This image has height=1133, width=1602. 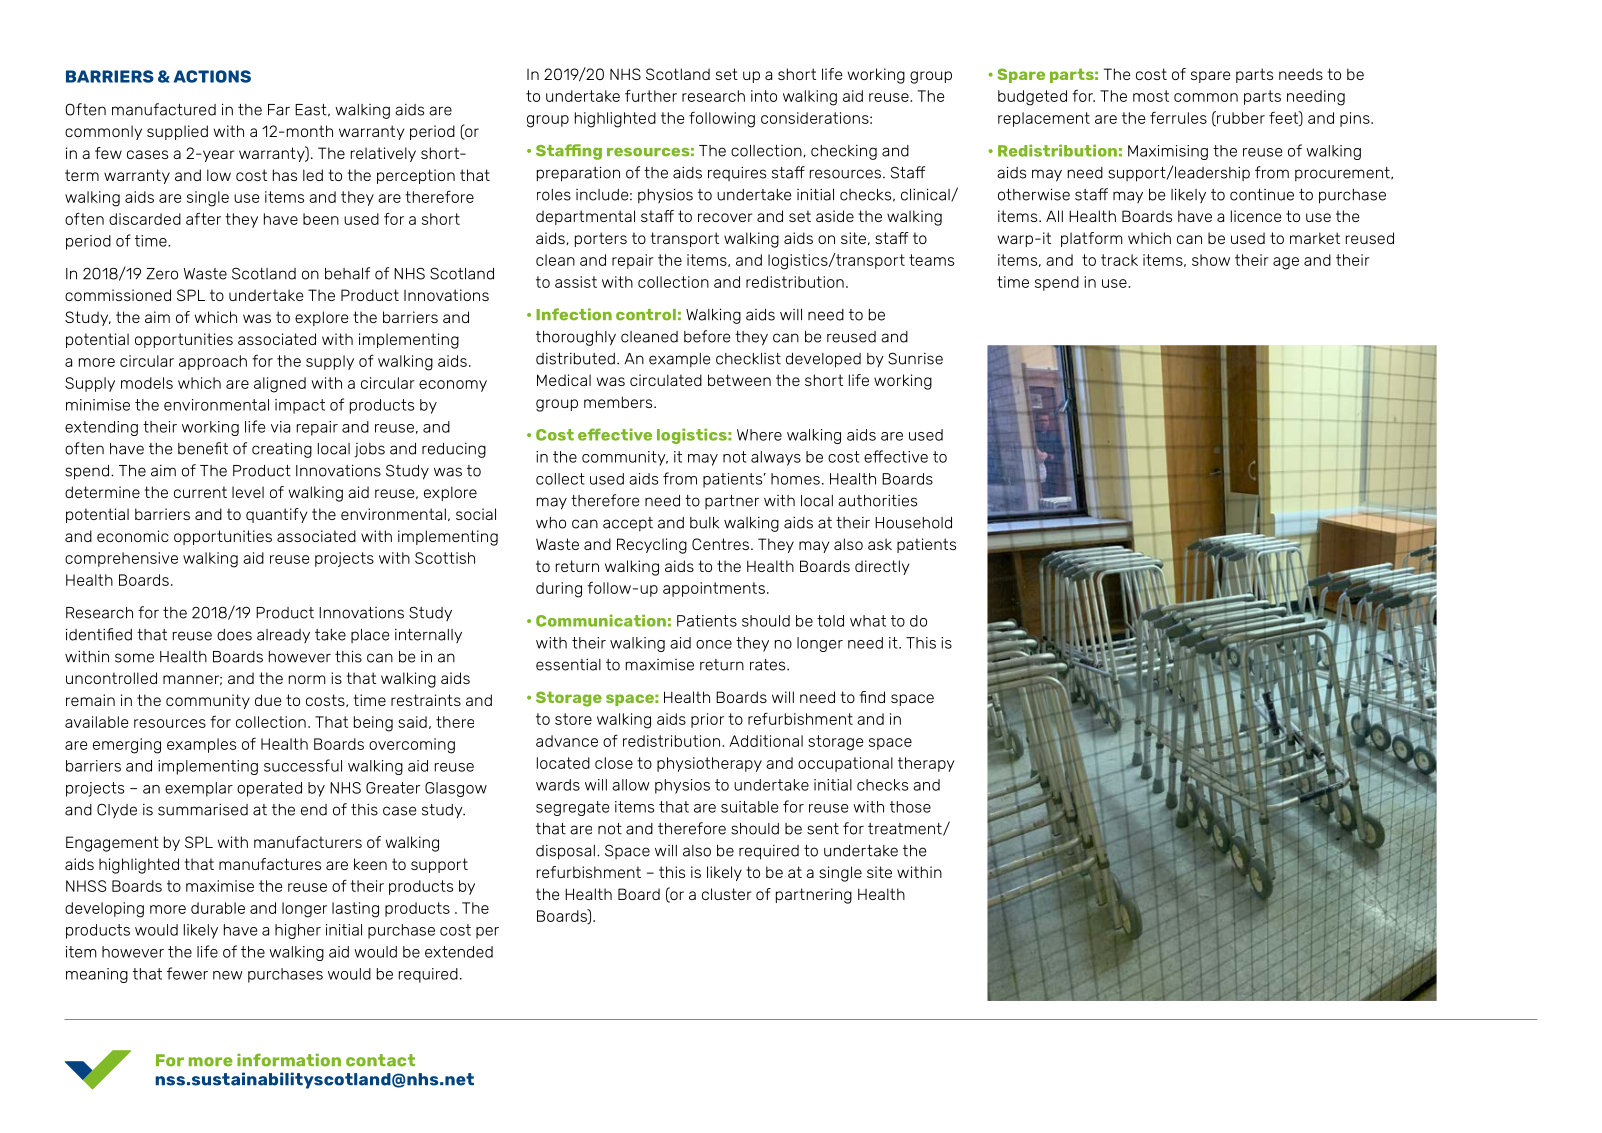 I want to click on cluster, so click(x=727, y=894).
